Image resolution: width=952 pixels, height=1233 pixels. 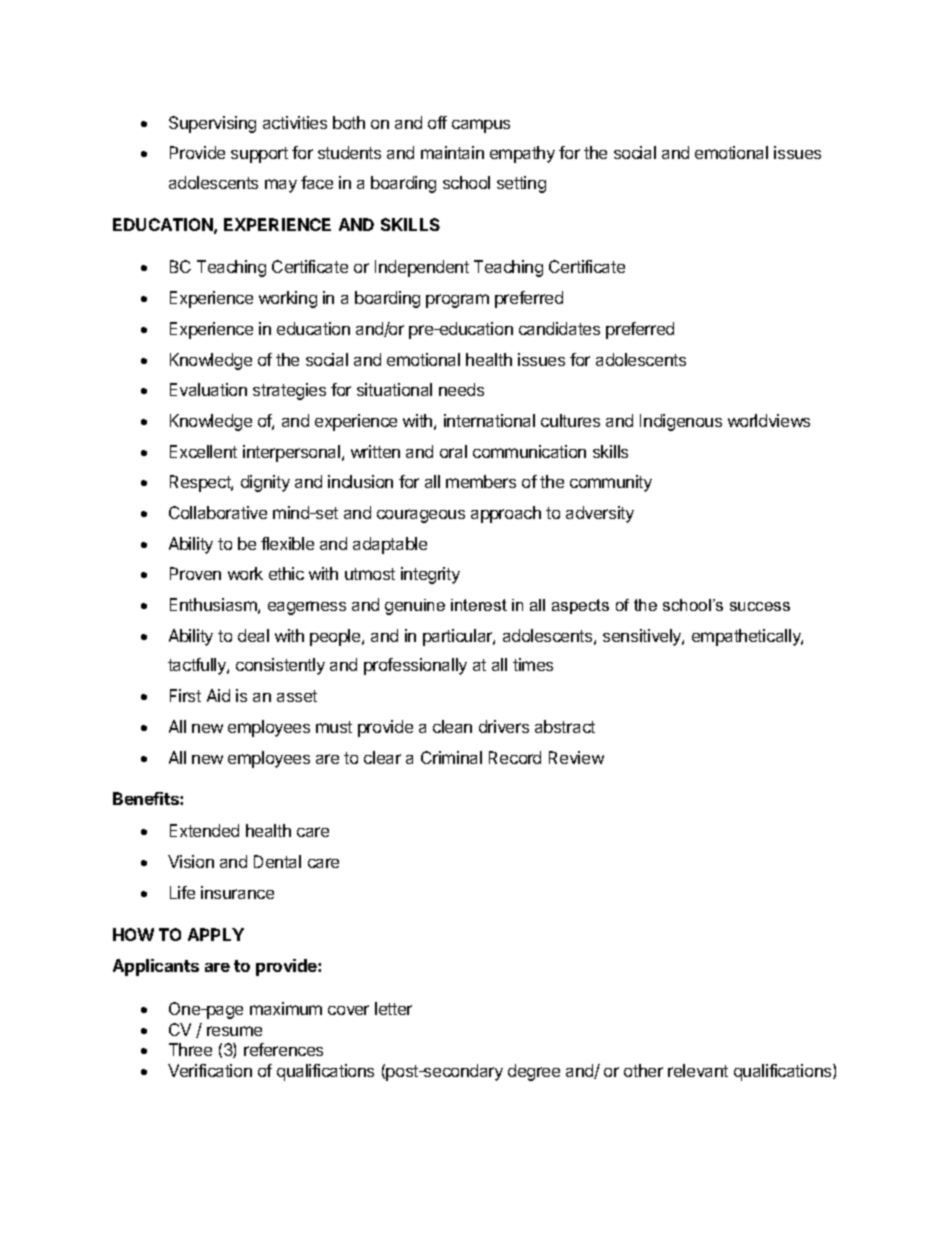 I want to click on interest, so click(x=479, y=605).
